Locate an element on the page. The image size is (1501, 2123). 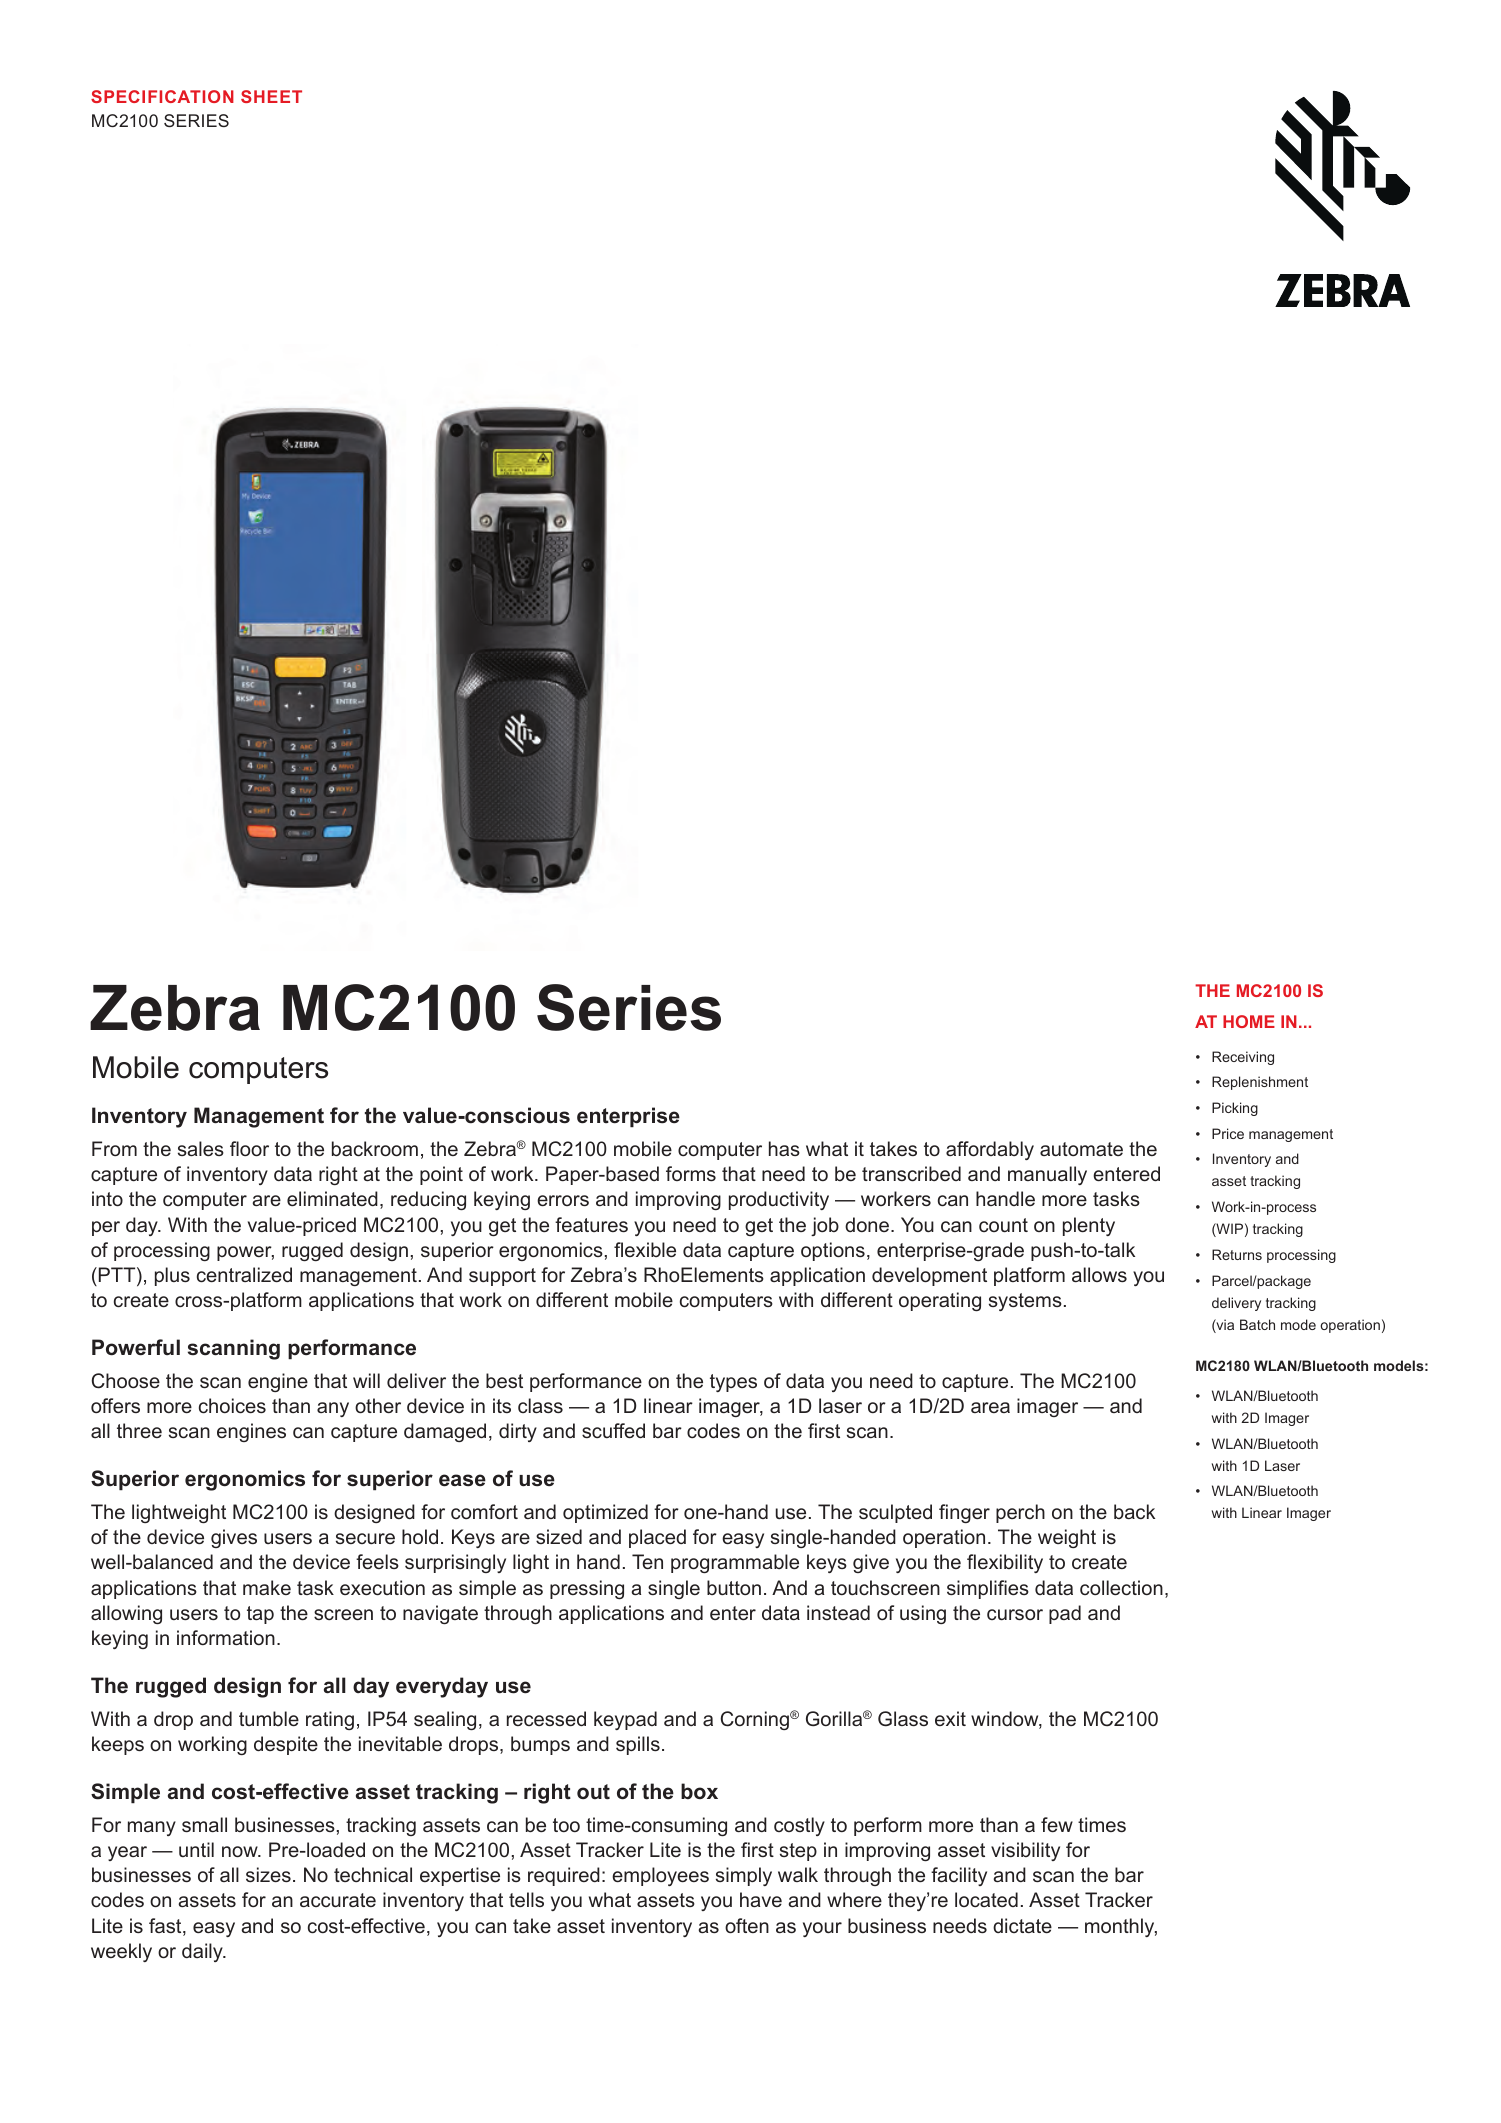
has is located at coordinates (784, 1148).
